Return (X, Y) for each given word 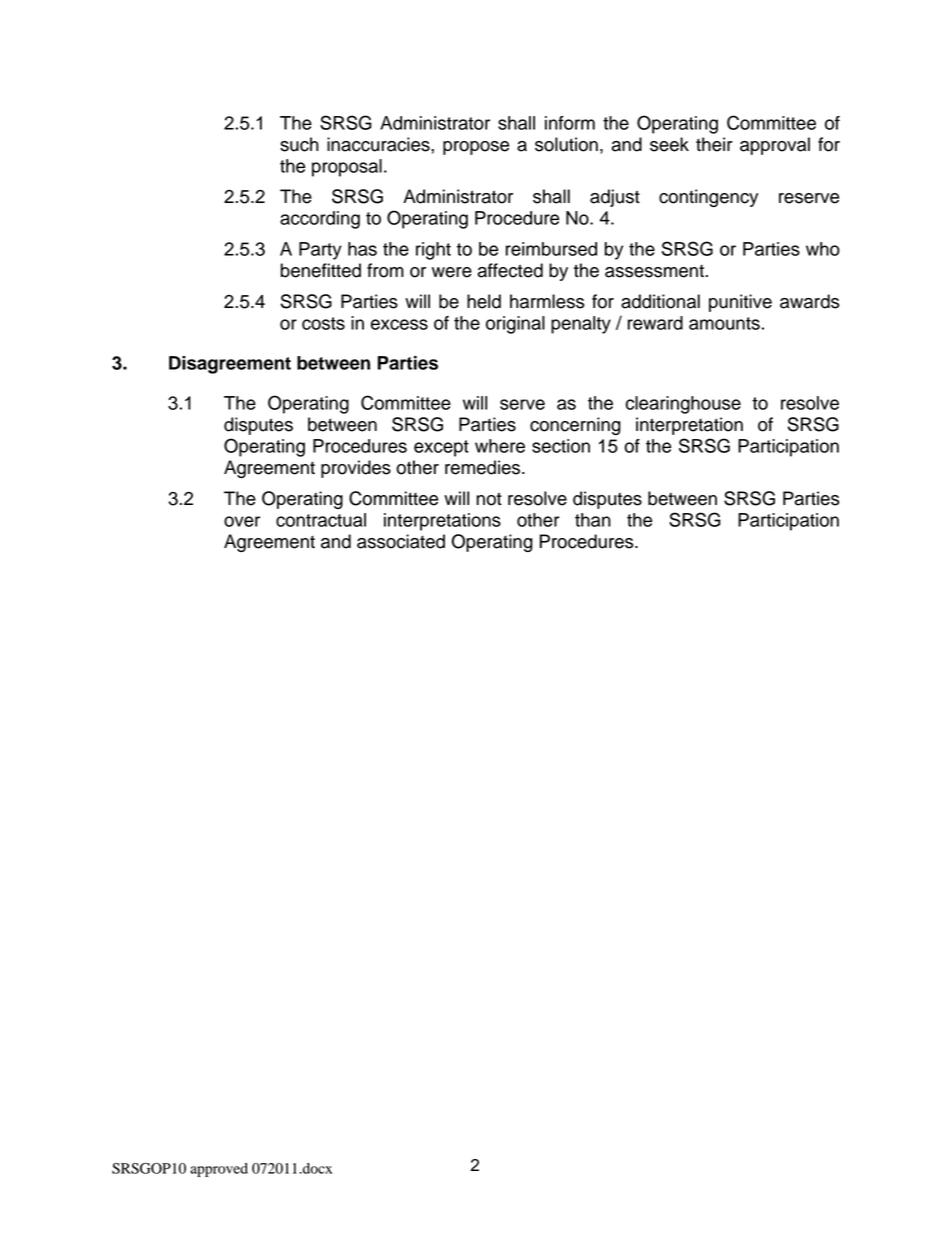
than (593, 520)
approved (219, 1170)
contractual (321, 520)
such (299, 144)
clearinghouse (683, 405)
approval (775, 146)
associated (401, 541)
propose (476, 148)
